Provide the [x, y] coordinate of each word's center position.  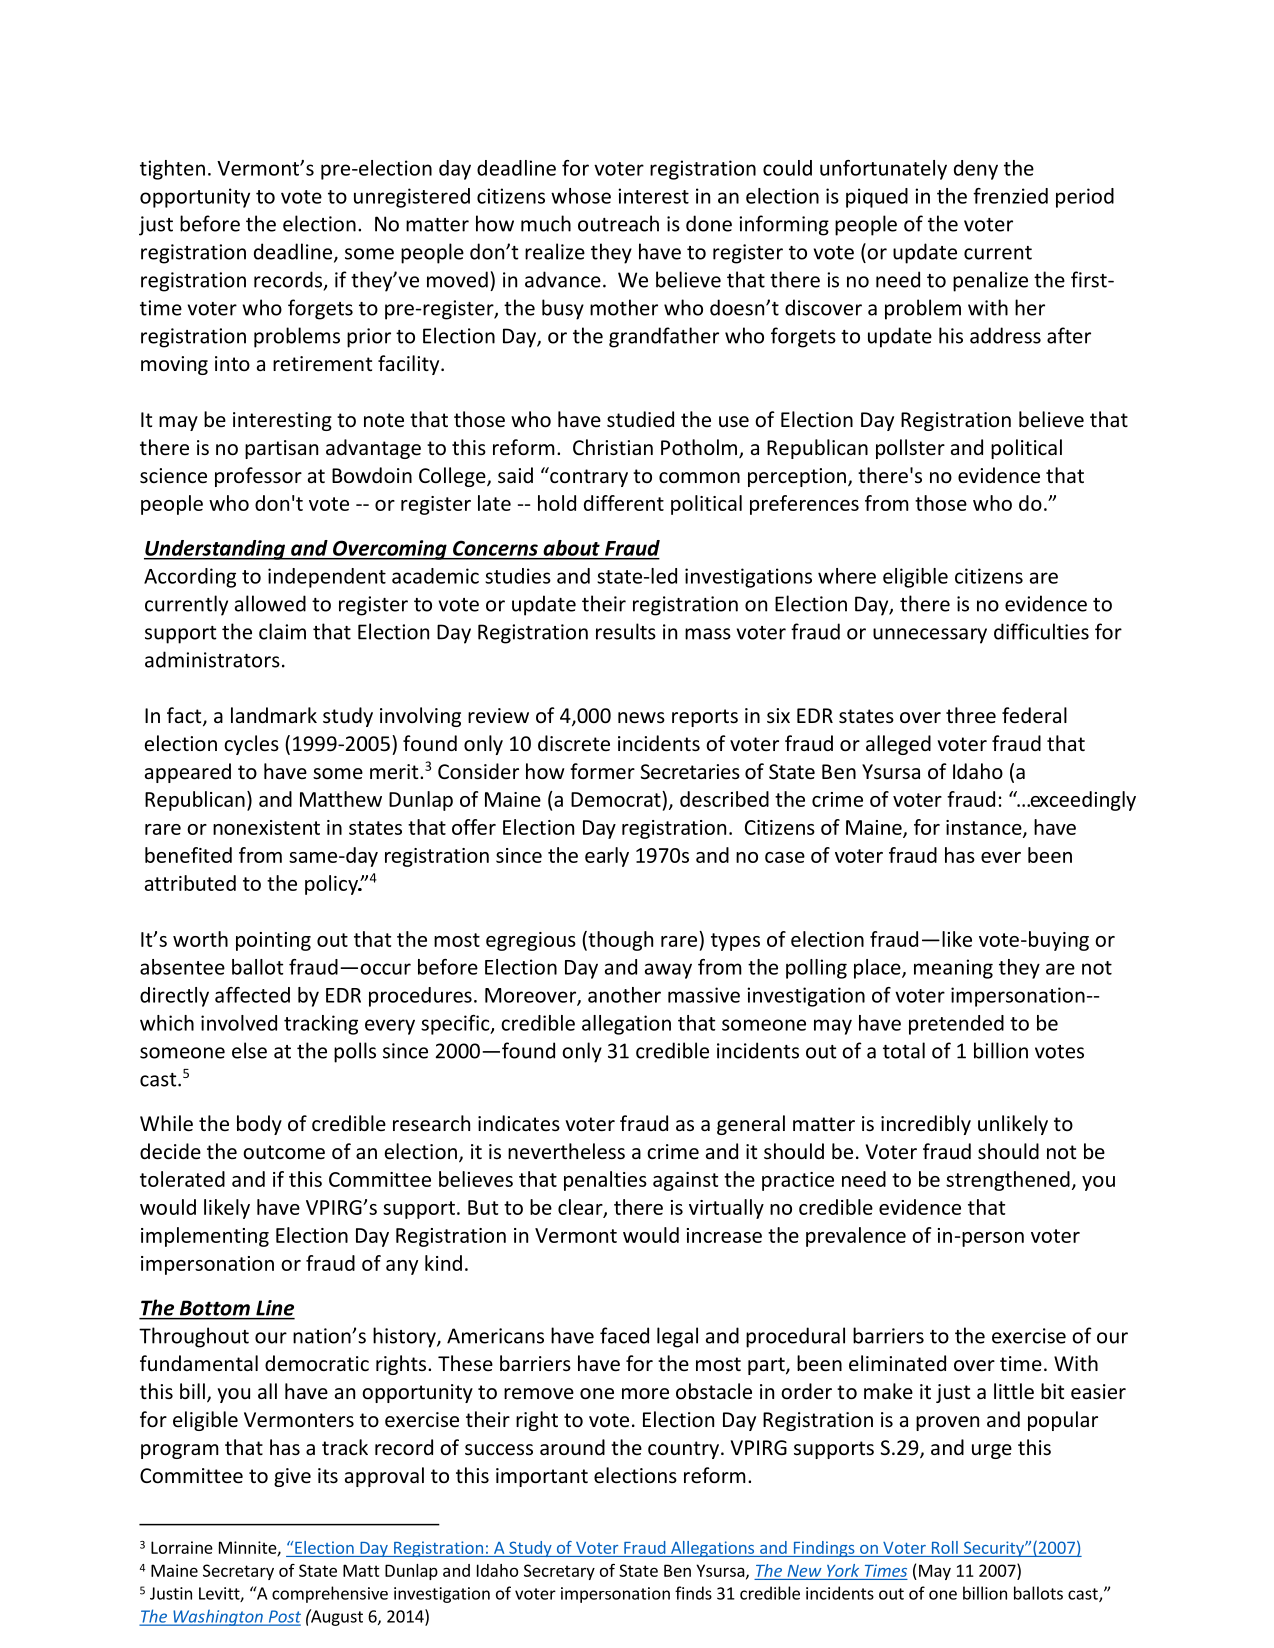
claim [282, 631]
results [626, 631]
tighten [172, 170]
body [259, 1125]
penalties [605, 1181]
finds [693, 1593]
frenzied [1010, 196]
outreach [618, 223]
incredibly [926, 1125]
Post [283, 1617]
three [971, 715]
